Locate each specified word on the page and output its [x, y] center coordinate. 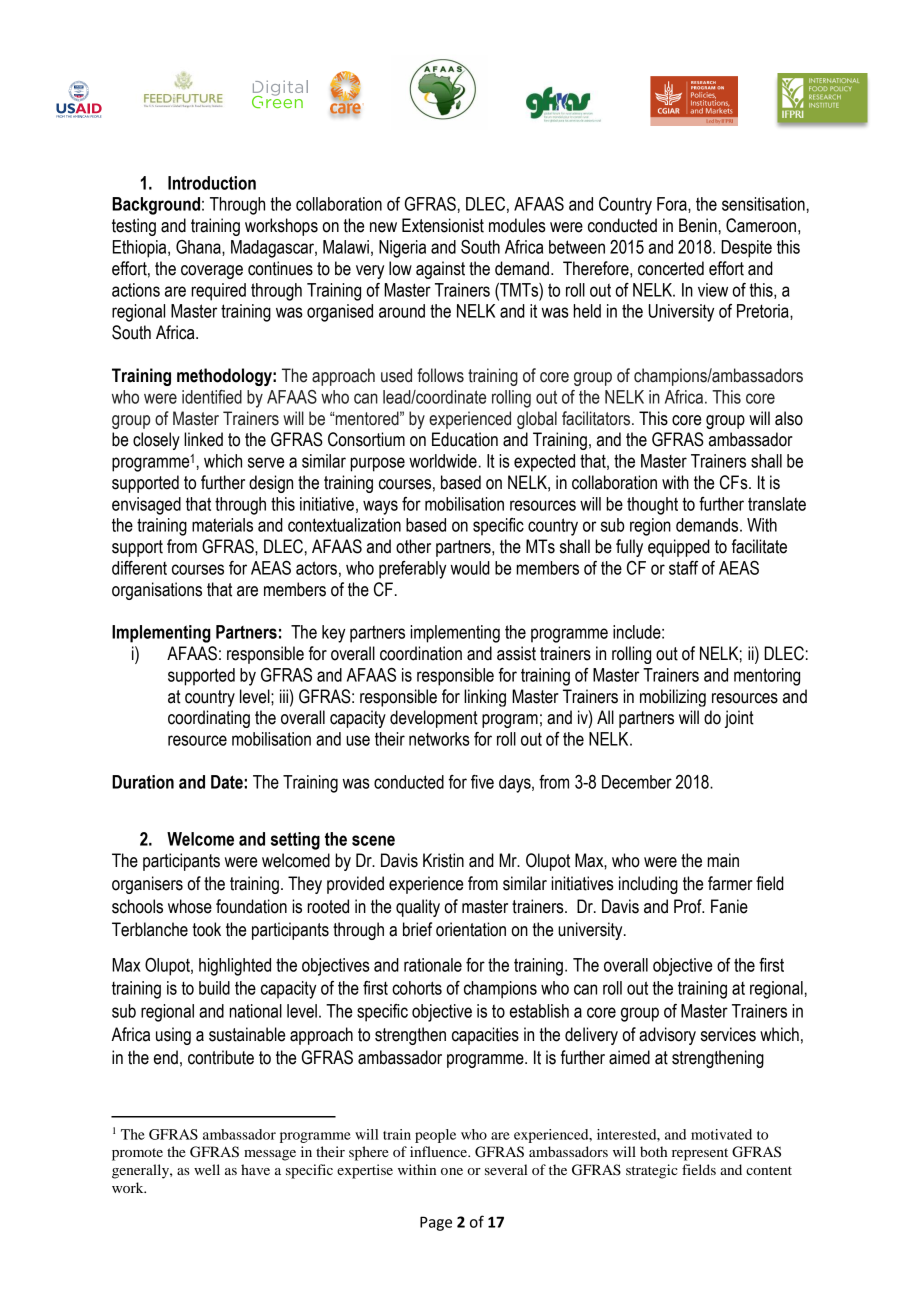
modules [517, 225]
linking [485, 698]
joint [739, 719]
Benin [698, 225]
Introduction [212, 183]
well [207, 1169]
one [452, 1171]
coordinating [209, 719]
